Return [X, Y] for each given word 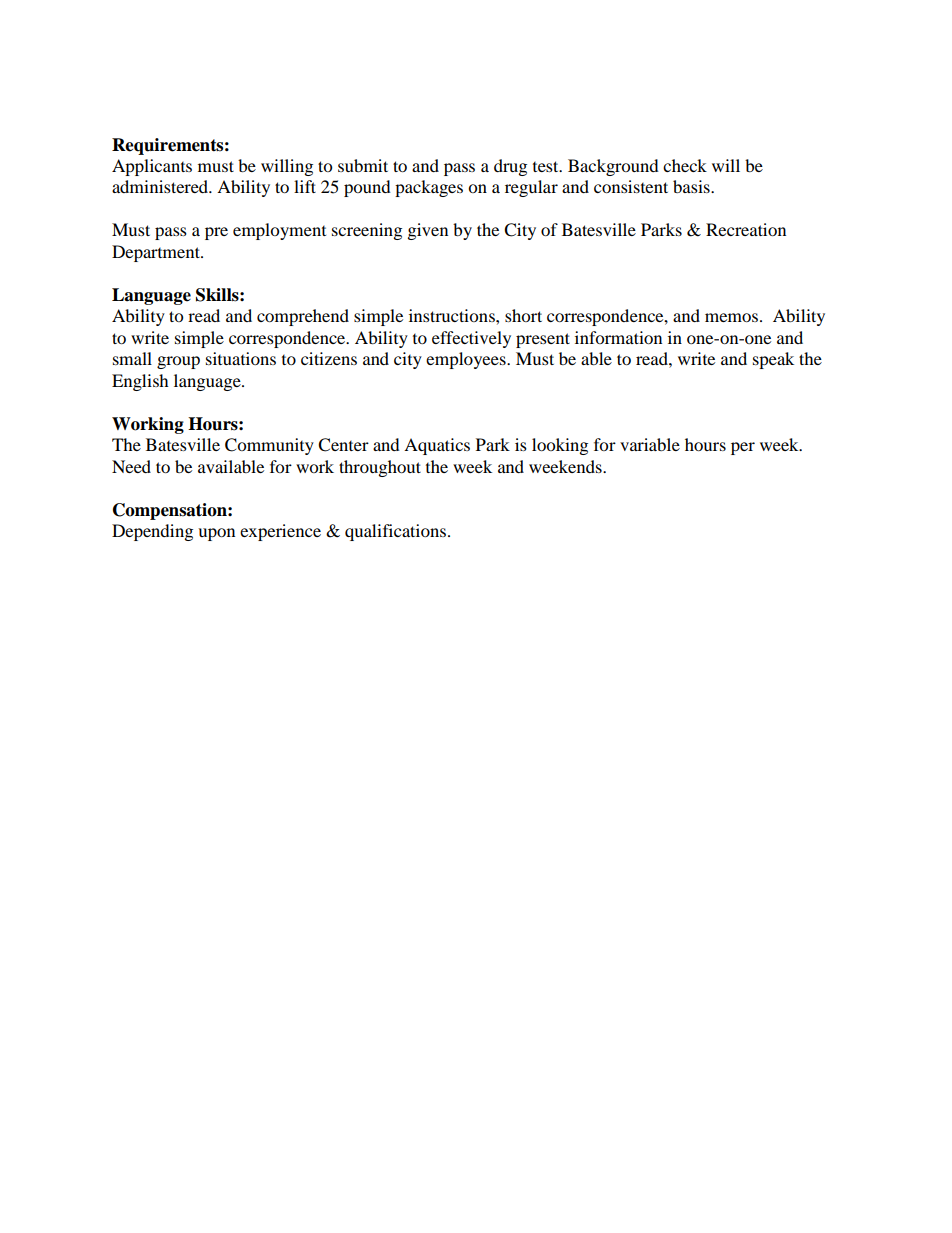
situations [241, 358]
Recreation [746, 229]
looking [560, 446]
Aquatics [437, 446]
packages [429, 188]
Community [269, 446]
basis [692, 186]
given [428, 231]
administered [161, 186]
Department [157, 253]
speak [773, 360]
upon [216, 534]
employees [467, 360]
